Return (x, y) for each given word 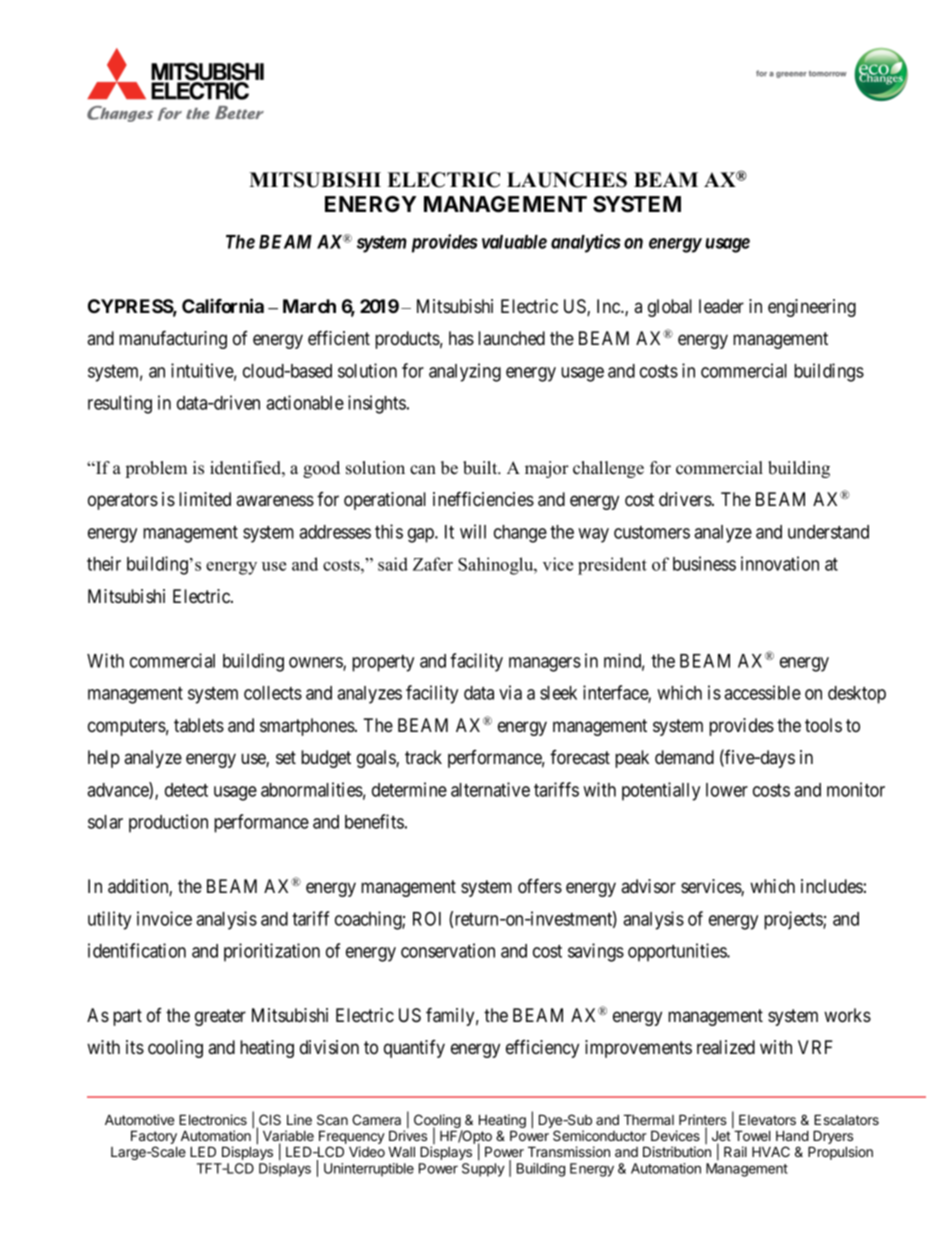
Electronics (213, 1119)
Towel (752, 1135)
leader (721, 306)
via (510, 692)
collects (273, 693)
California (223, 305)
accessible (762, 692)
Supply (483, 1170)
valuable (514, 242)
